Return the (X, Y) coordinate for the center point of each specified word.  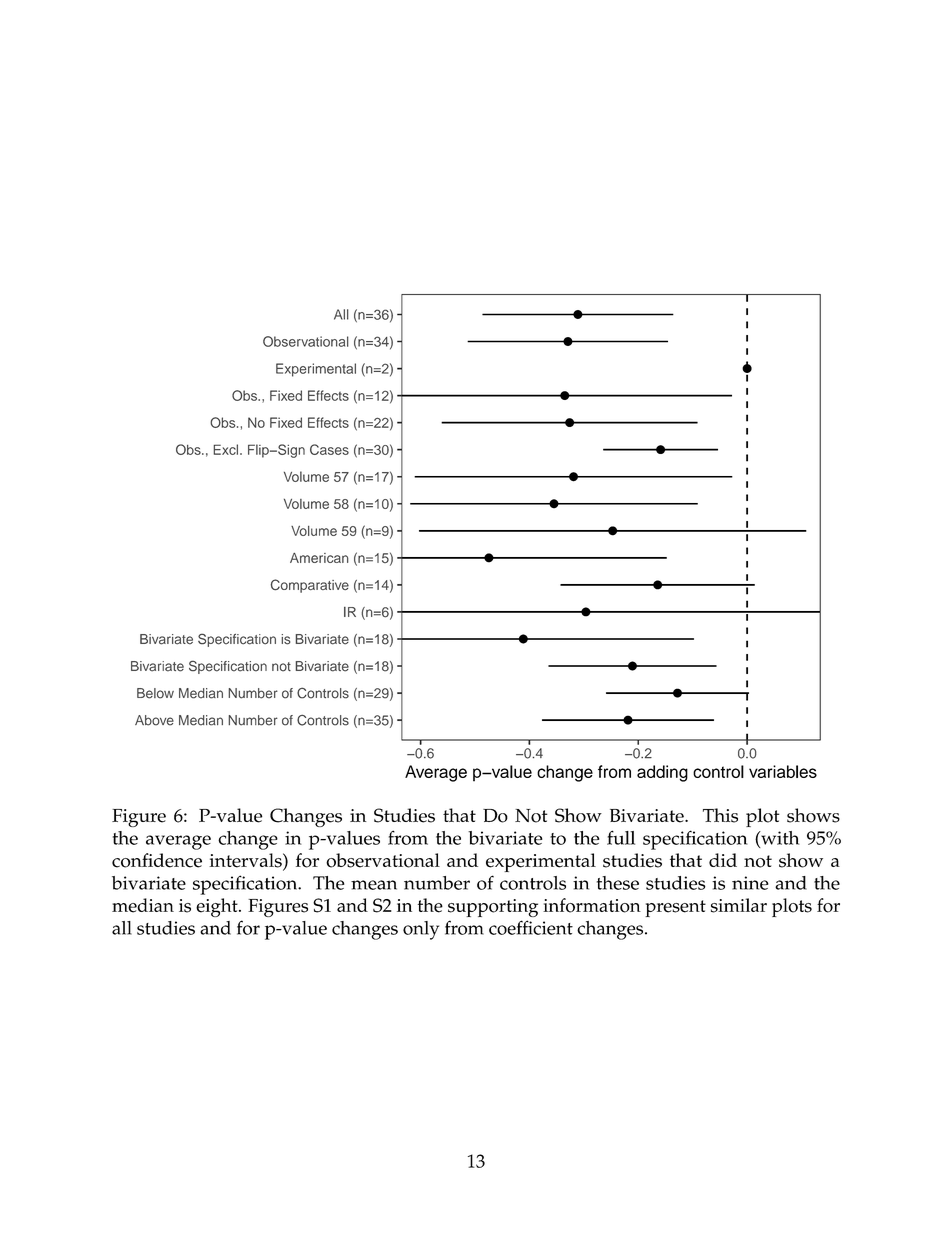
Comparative (310, 586)
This (720, 815)
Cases (329, 449)
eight (218, 907)
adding (662, 773)
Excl (227, 449)
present (675, 908)
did (723, 860)
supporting (493, 908)
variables (783, 771)
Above (154, 720)
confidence (157, 860)
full (621, 837)
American (319, 558)
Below (155, 693)
